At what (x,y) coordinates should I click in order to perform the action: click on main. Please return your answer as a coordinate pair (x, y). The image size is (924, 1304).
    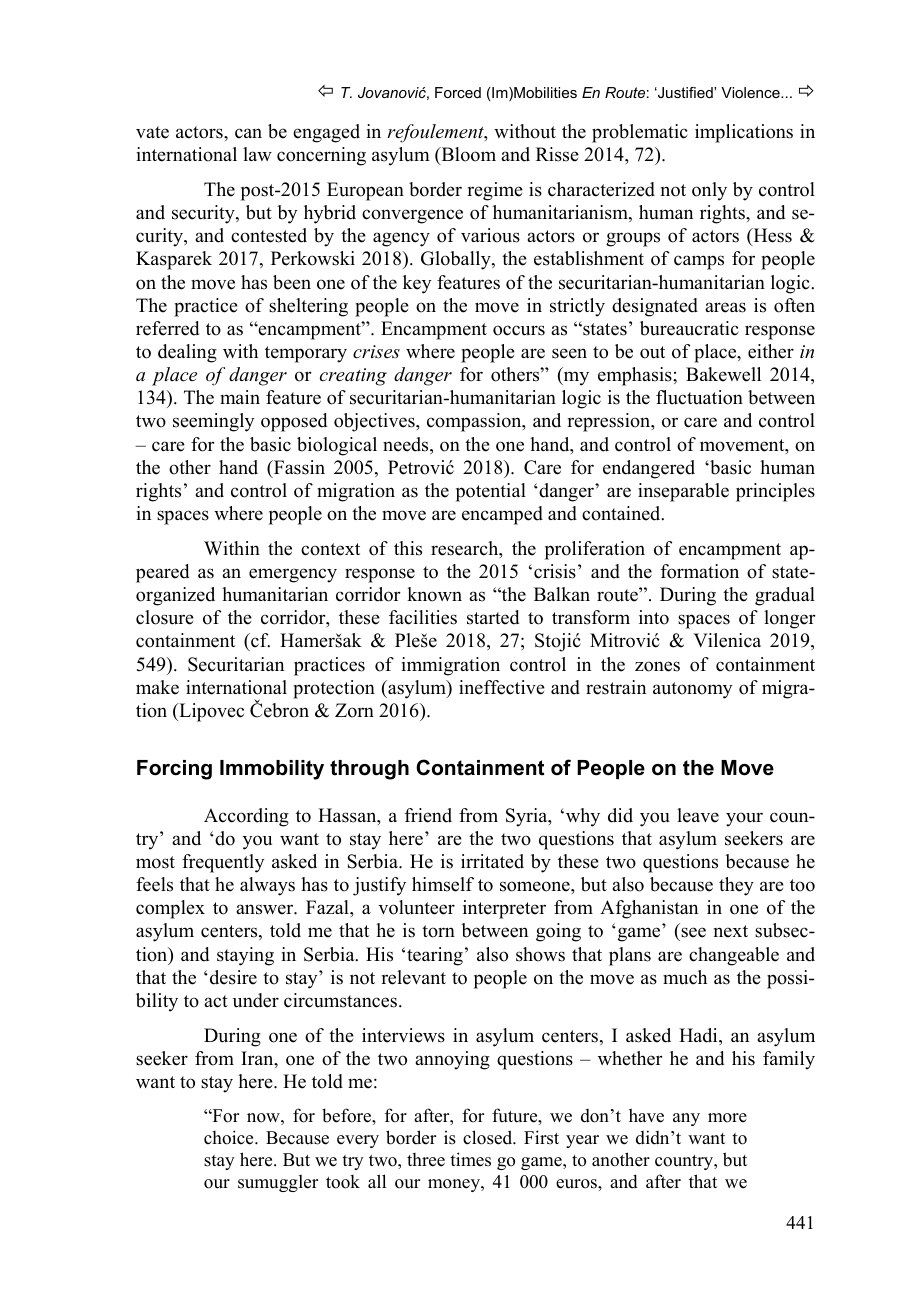
    Looking at the image, I should click on (240, 397).
